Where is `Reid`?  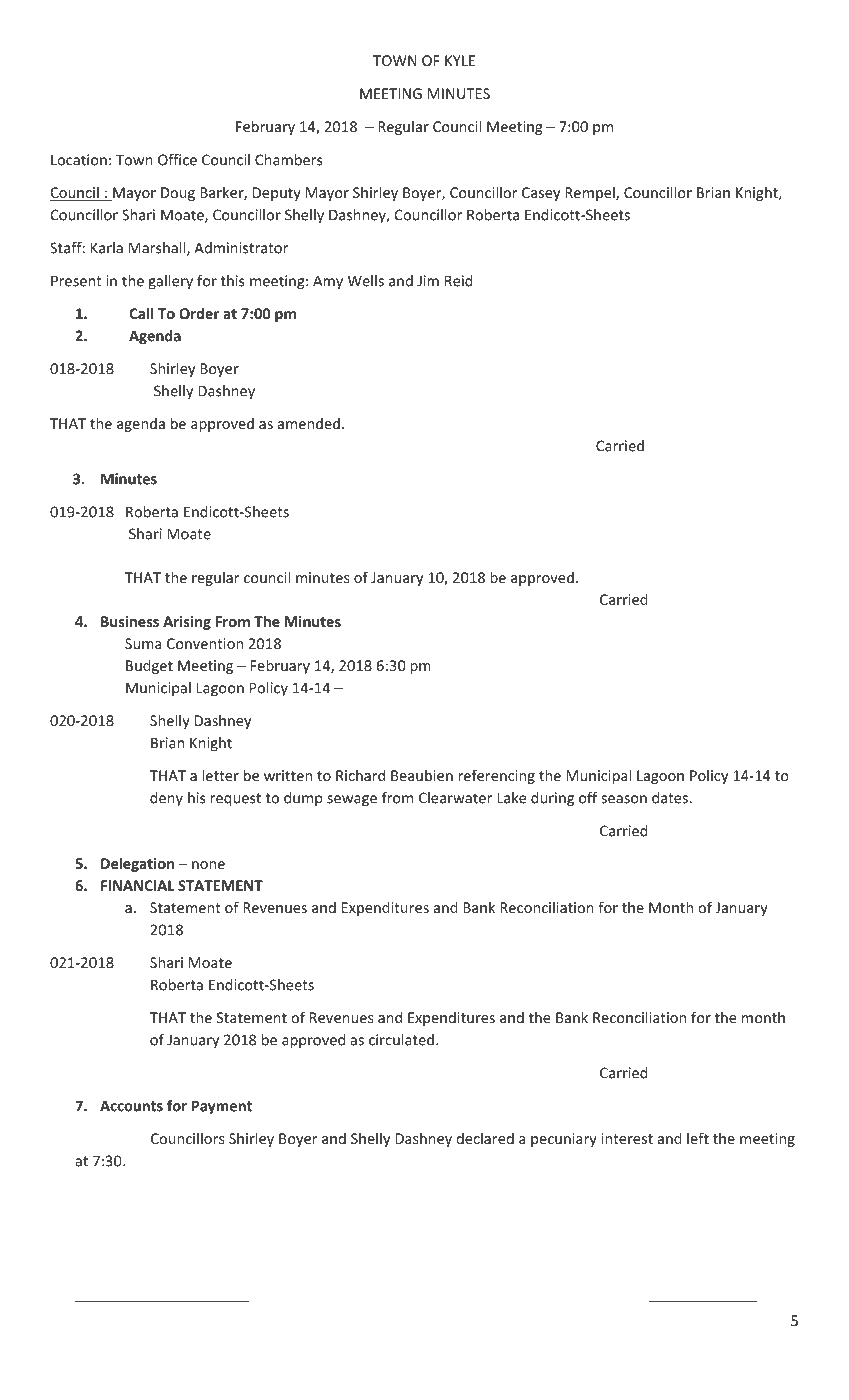 Reid is located at coordinates (459, 281).
